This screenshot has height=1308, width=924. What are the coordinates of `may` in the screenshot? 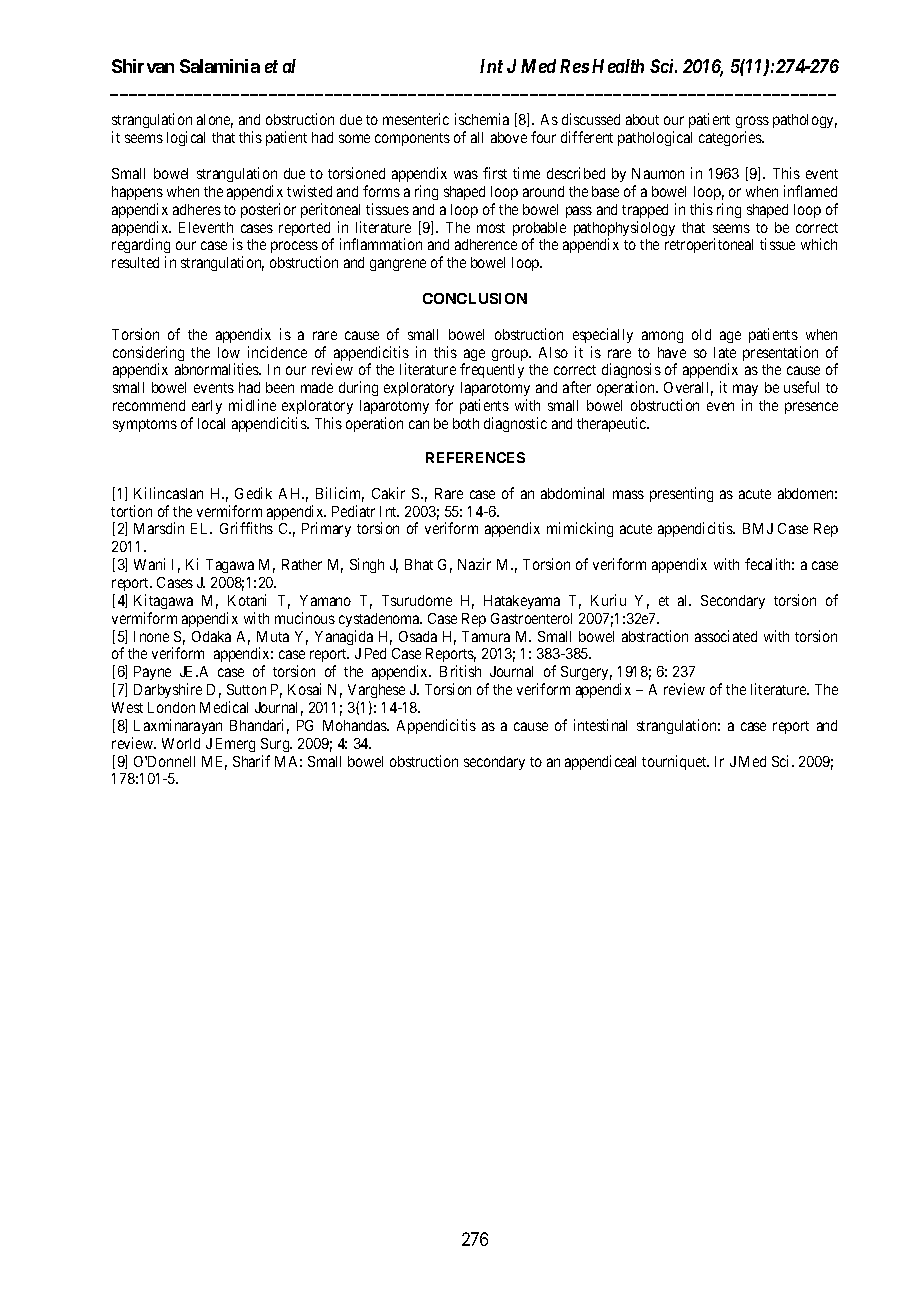 It's located at (745, 392).
